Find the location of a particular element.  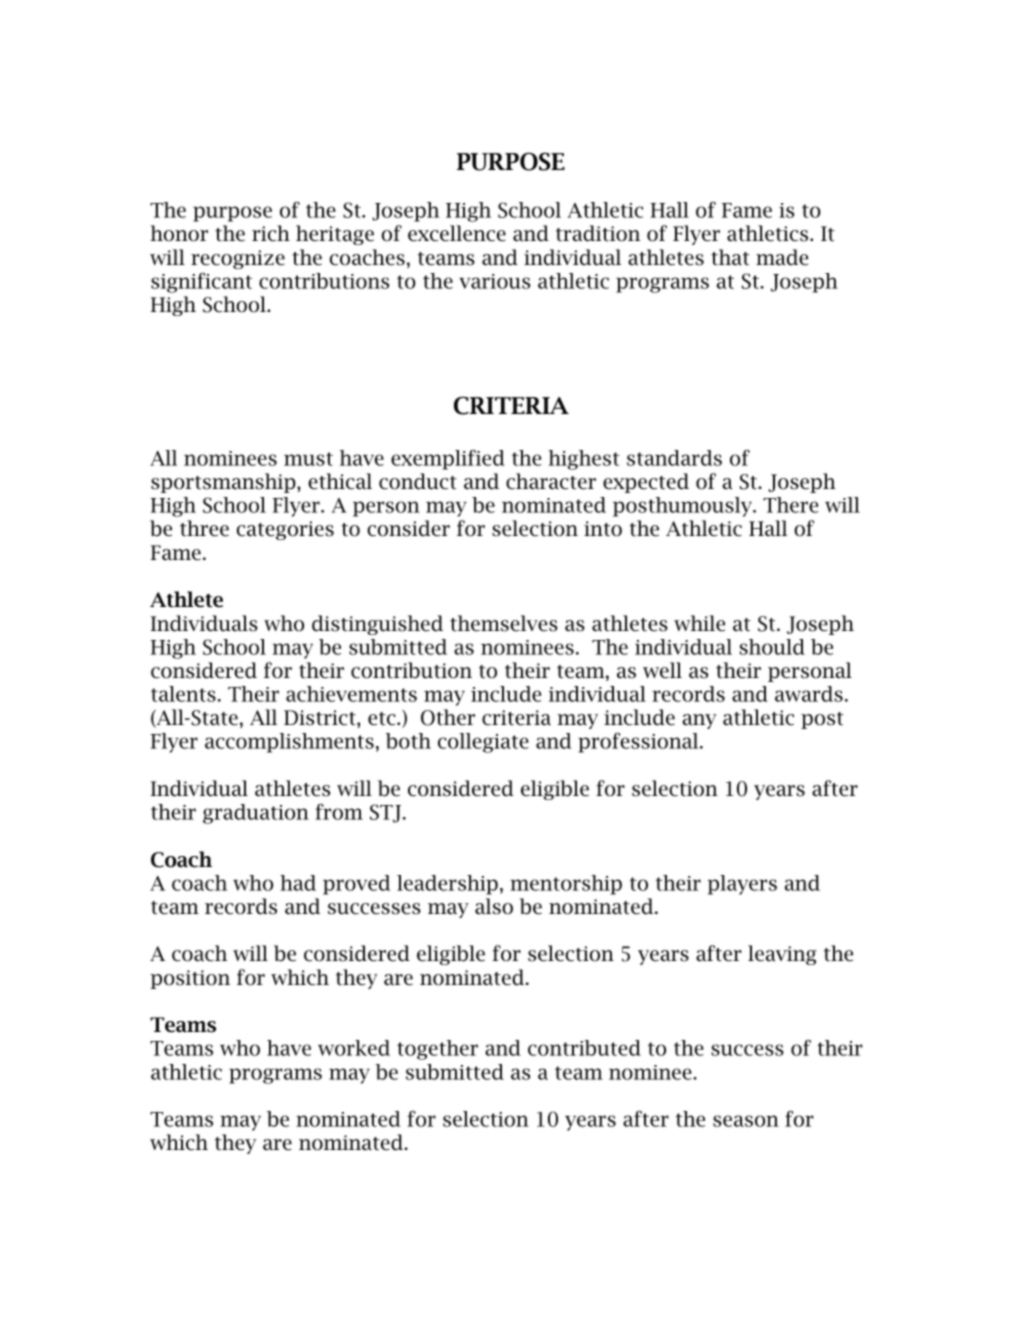

worked is located at coordinates (354, 1048).
